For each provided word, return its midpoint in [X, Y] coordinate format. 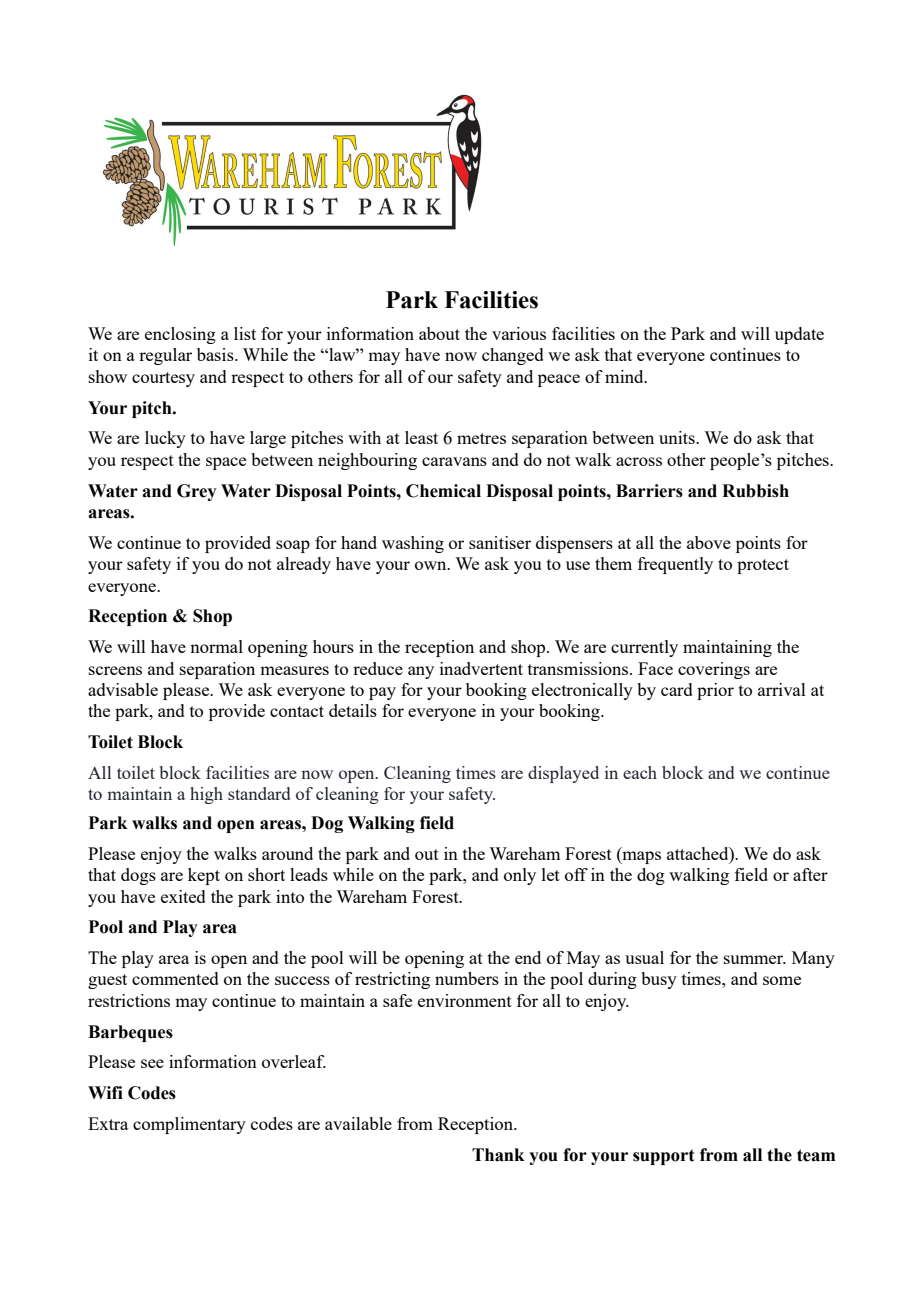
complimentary [189, 1125]
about [439, 333]
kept [204, 876]
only [520, 876]
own [432, 565]
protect [763, 566]
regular [165, 356]
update [799, 335]
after [810, 874]
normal [216, 646]
